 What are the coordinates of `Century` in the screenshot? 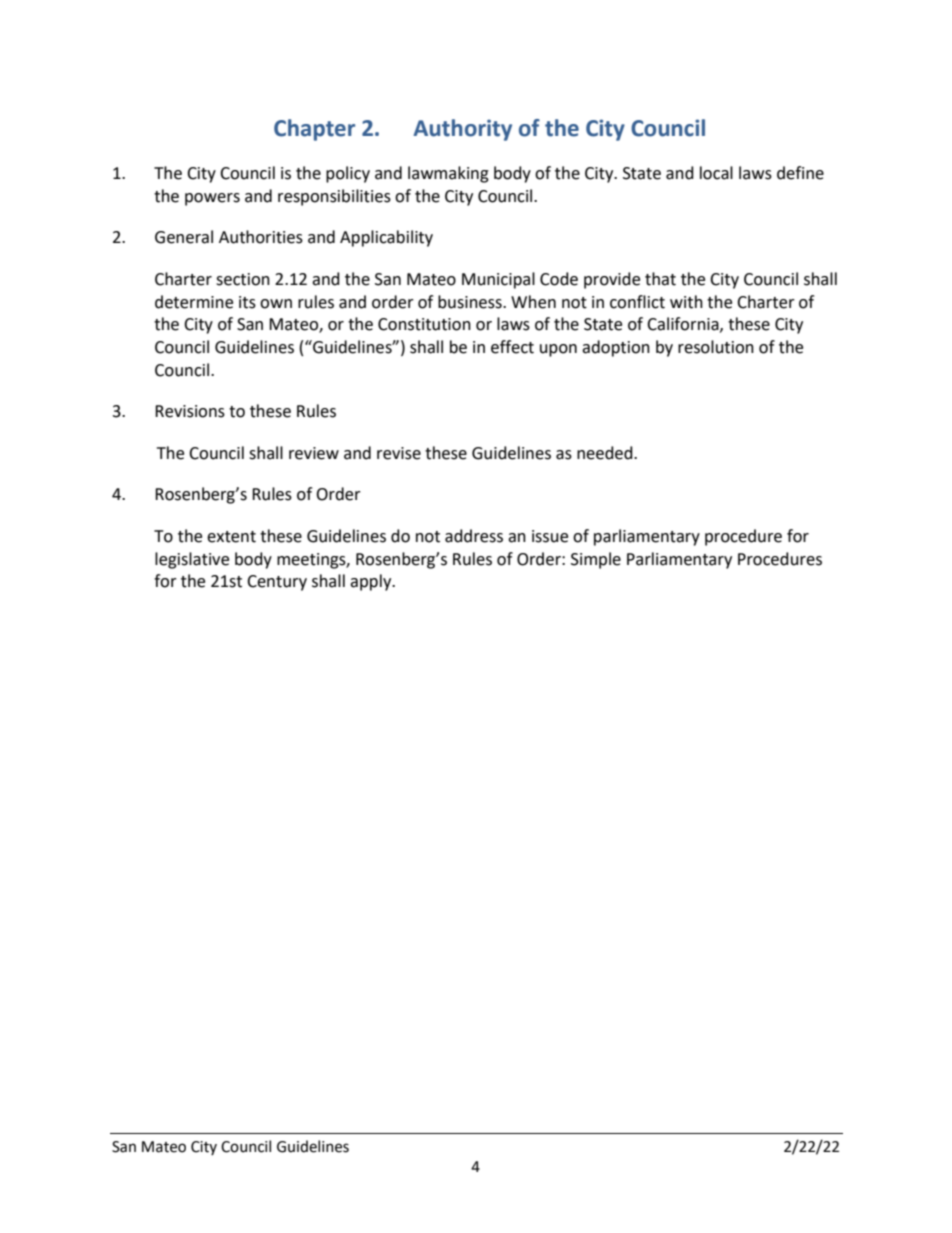 It's located at (277, 583).
